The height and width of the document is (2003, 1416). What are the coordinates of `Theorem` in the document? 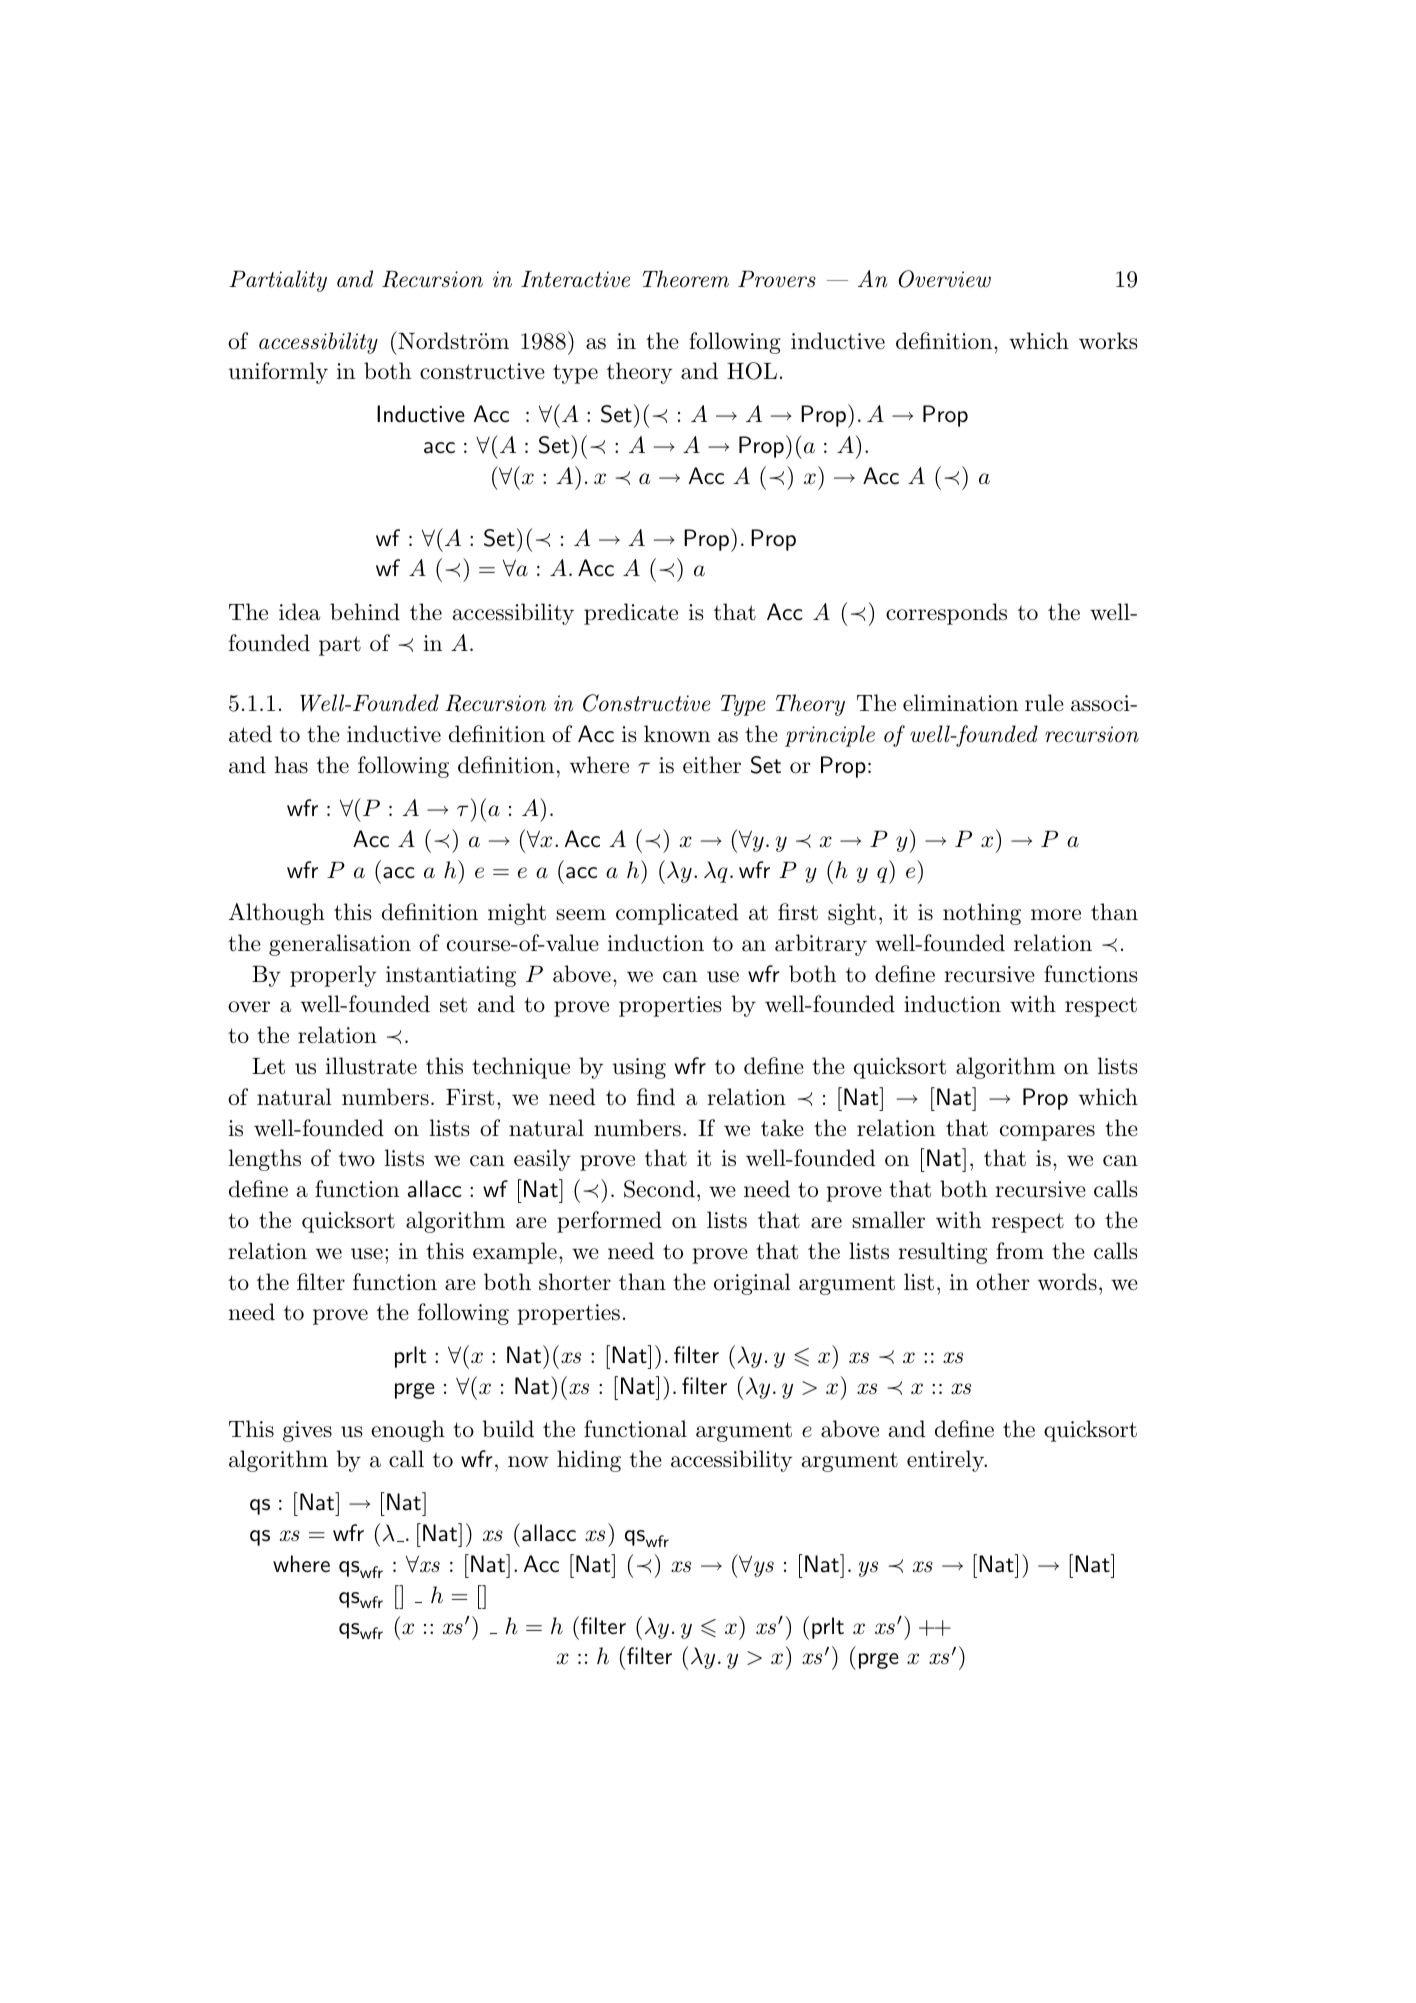 It's located at (685, 279).
